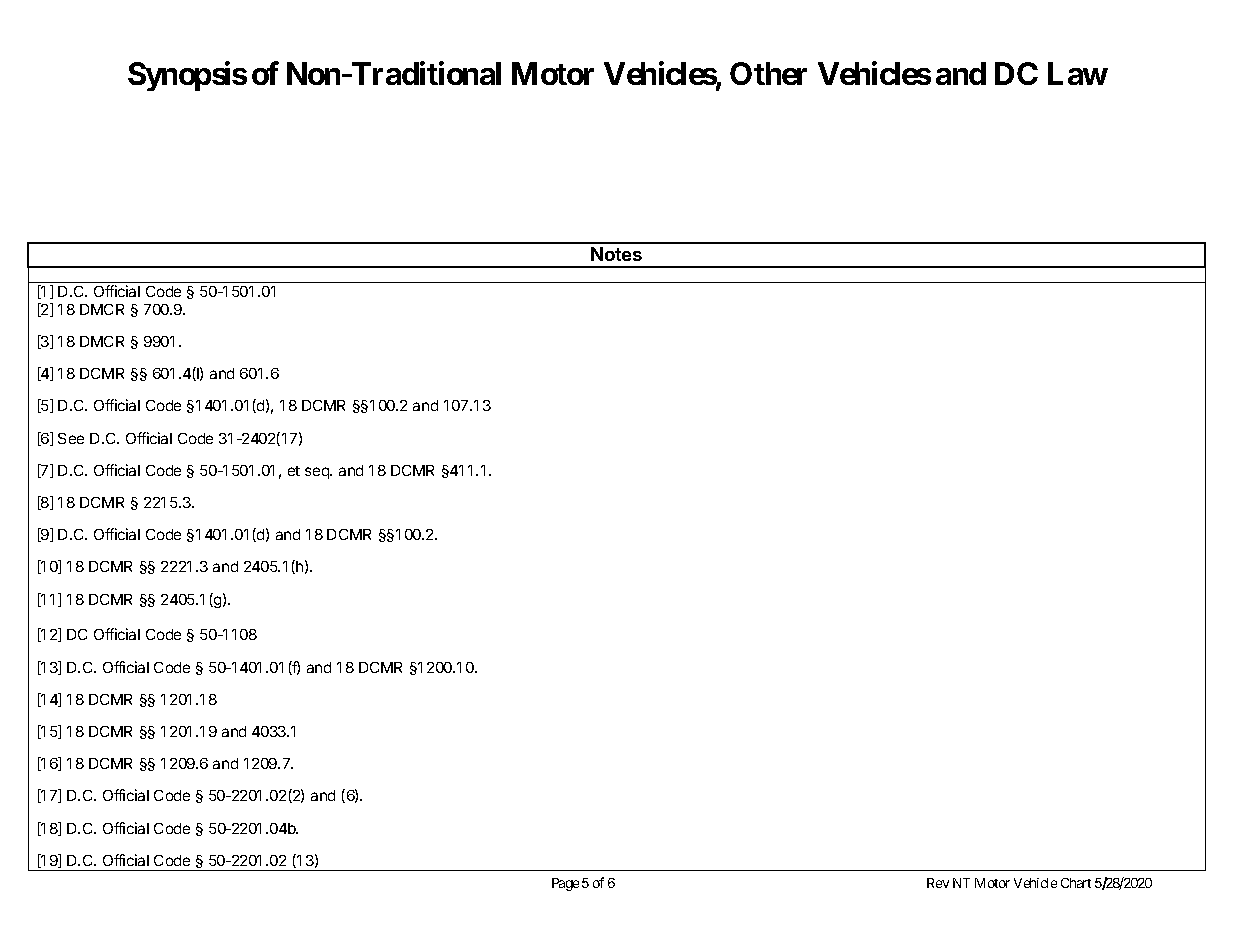 The width and height of the screenshot is (1233, 952). What do you see at coordinates (938, 883) in the screenshot?
I see `Rev` at bounding box center [938, 883].
